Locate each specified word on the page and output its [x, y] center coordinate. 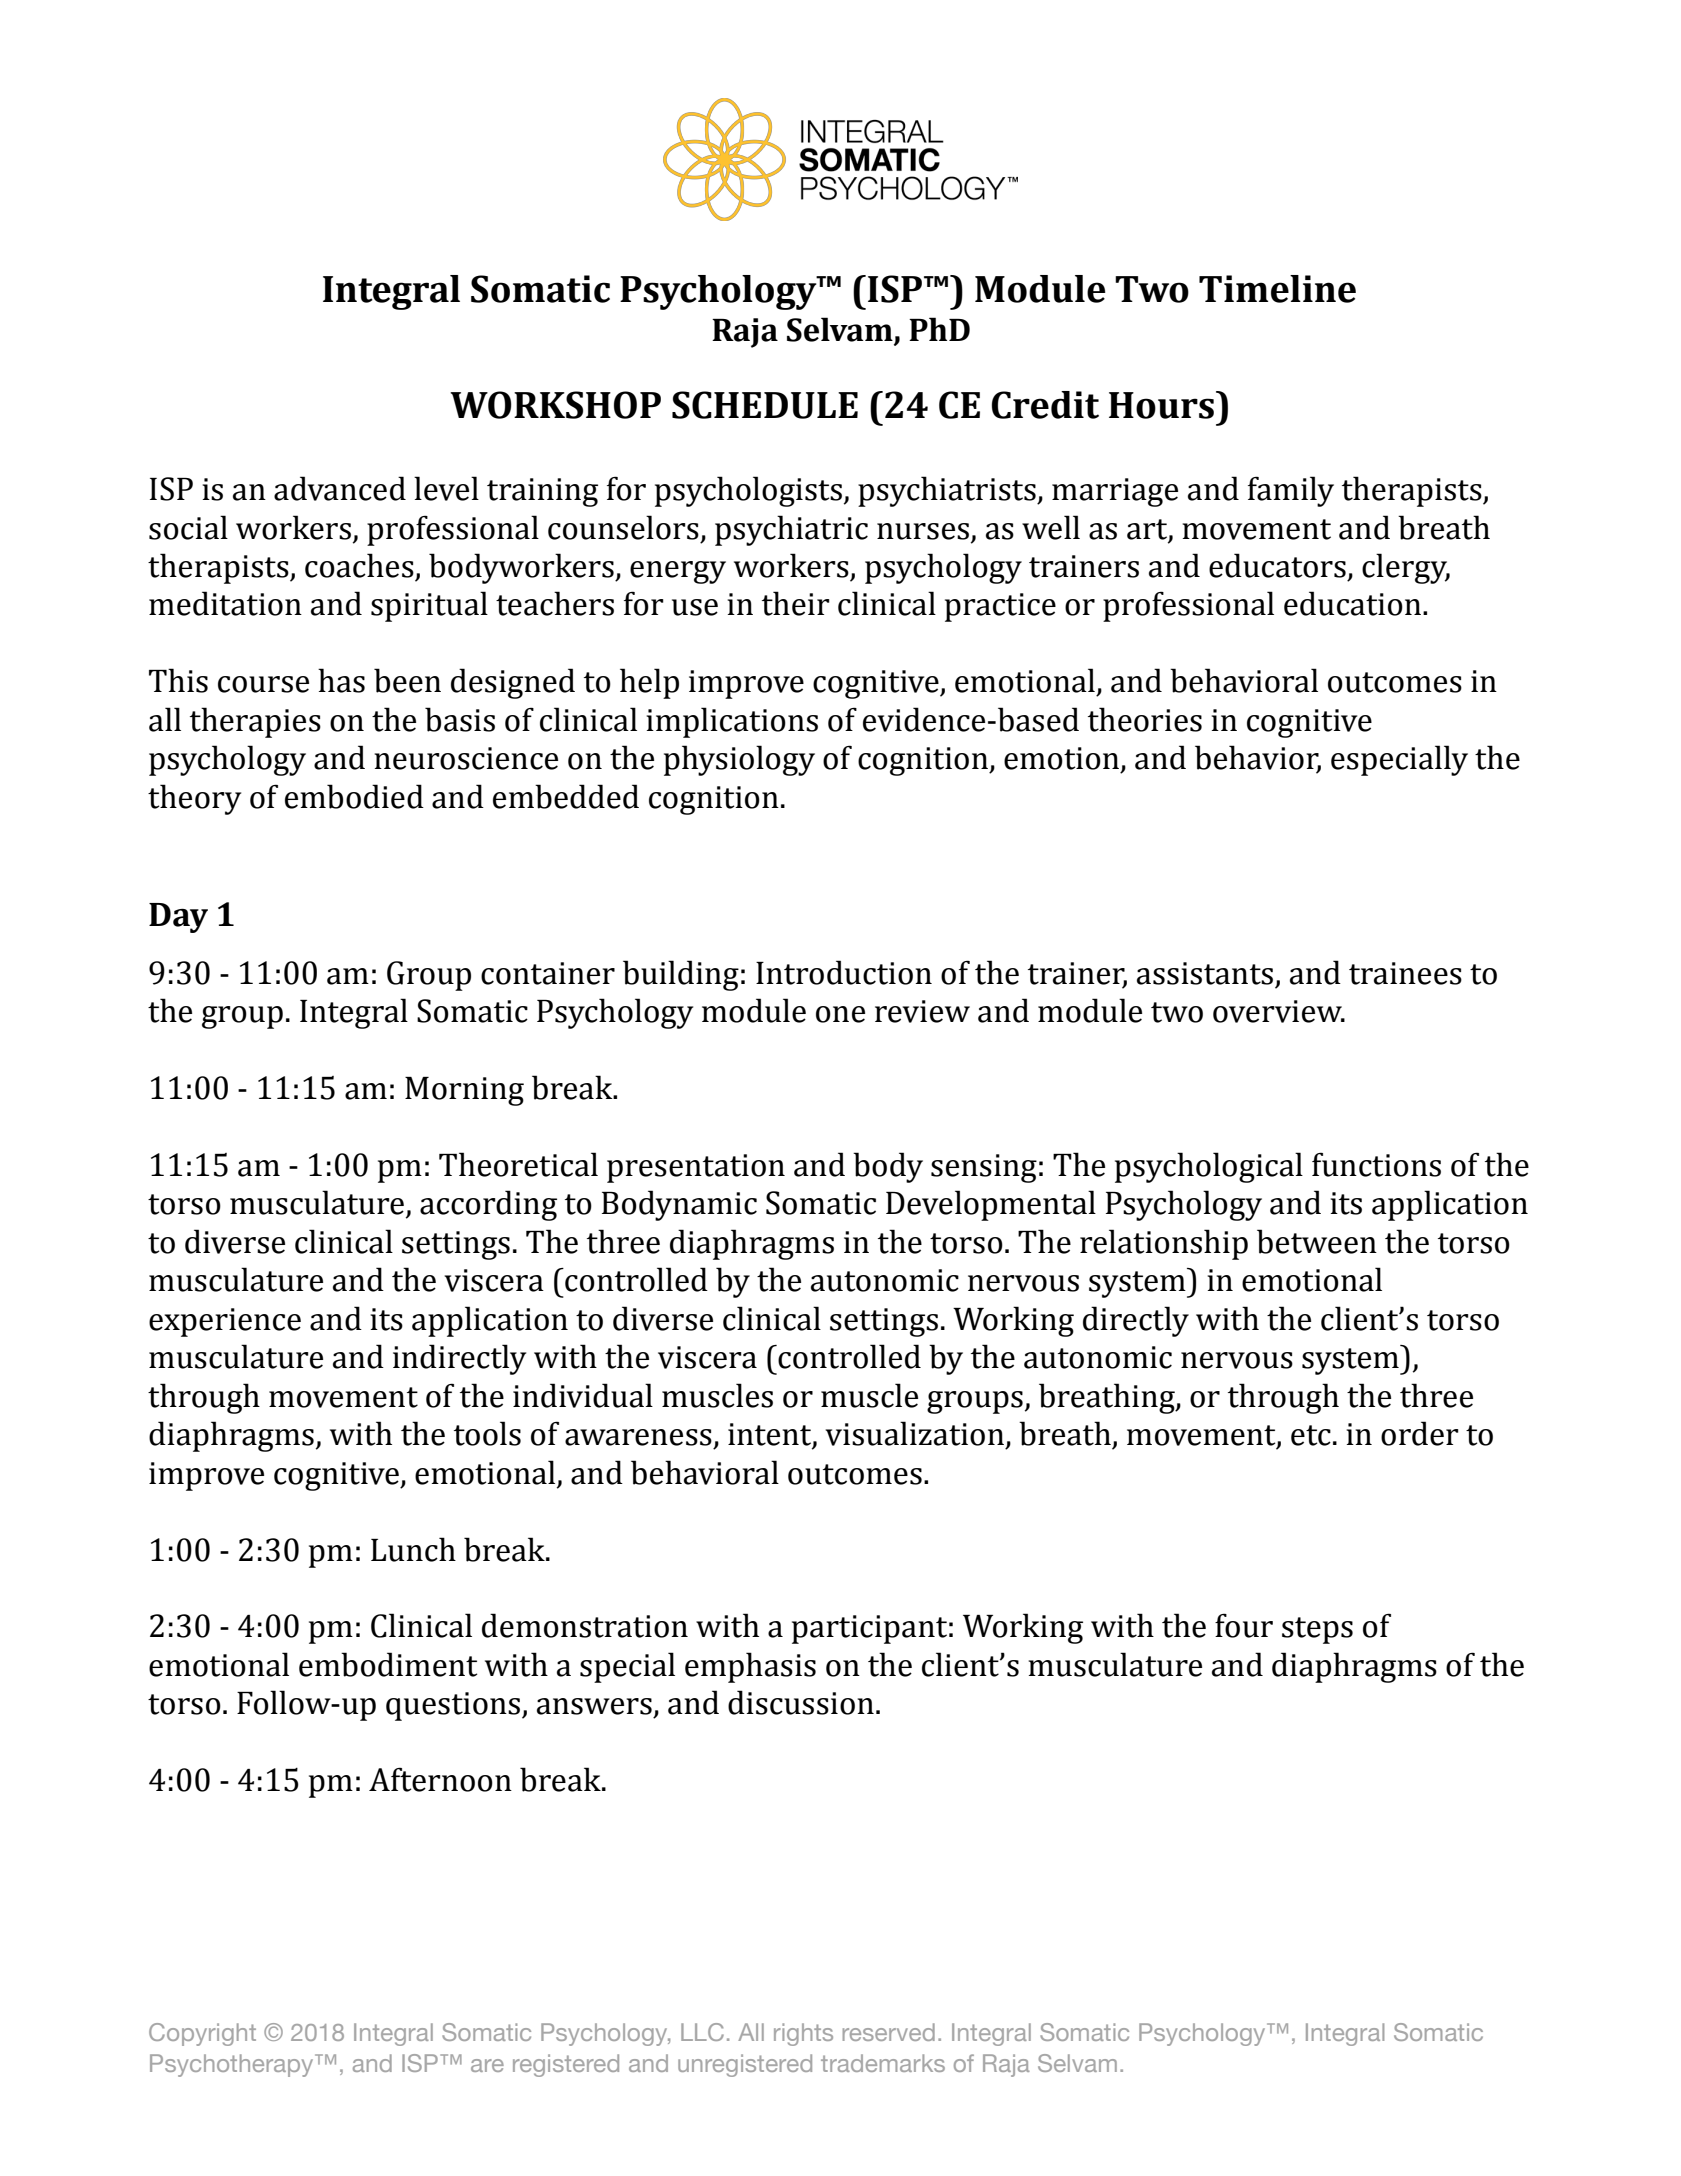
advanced [340, 488]
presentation [696, 1168]
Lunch [413, 1549]
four [1244, 1625]
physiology [739, 760]
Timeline [1277, 289]
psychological [1209, 1167]
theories [1145, 719]
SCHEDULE [765, 405]
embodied [354, 796]
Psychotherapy [233, 2065]
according [488, 1205]
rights [803, 2034]
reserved [889, 2032]
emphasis [750, 1667]
